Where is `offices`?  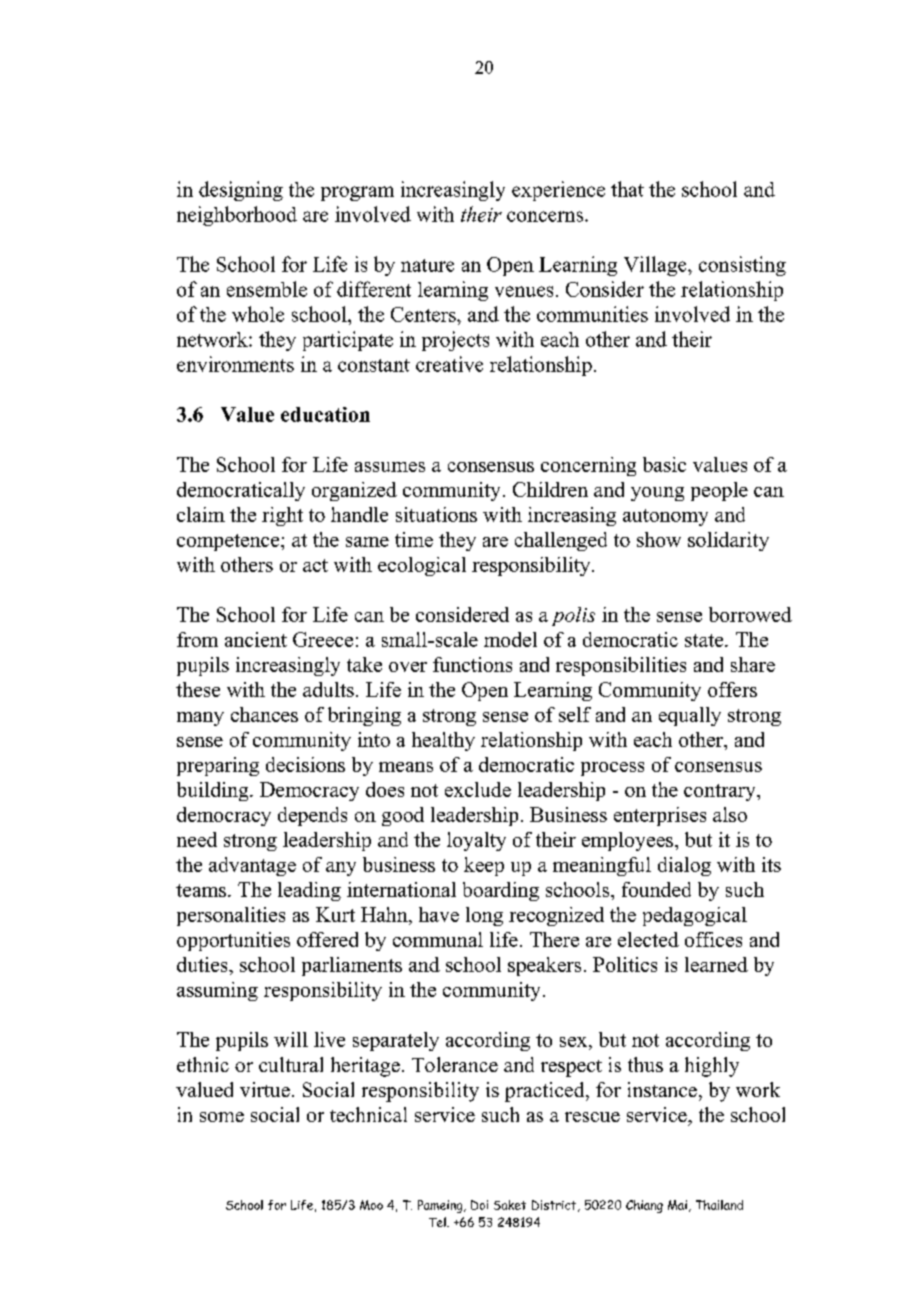
offices is located at coordinates (713, 939).
